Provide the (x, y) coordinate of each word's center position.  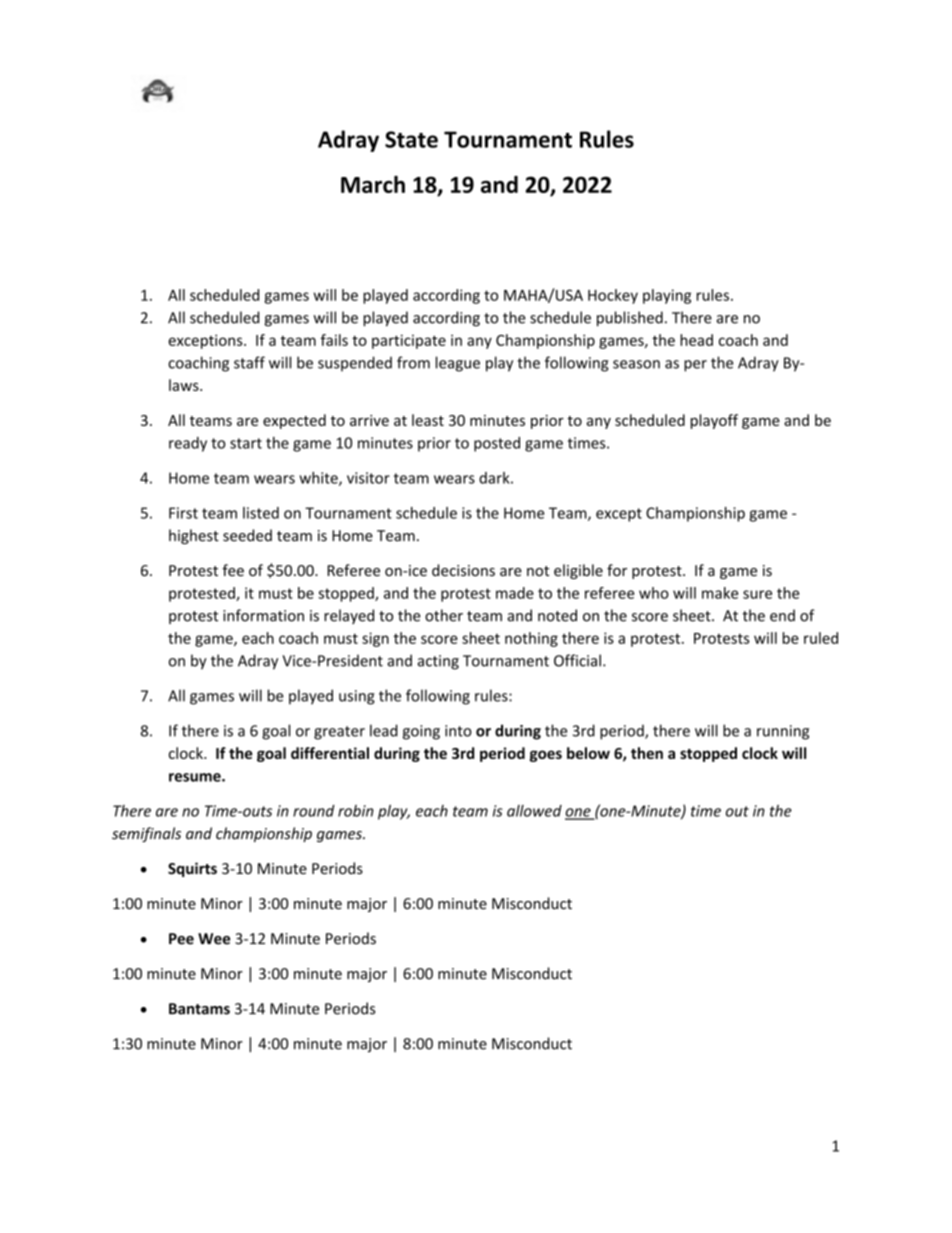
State (411, 139)
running (783, 732)
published (630, 319)
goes (546, 756)
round (314, 811)
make (720, 593)
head (696, 340)
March (373, 184)
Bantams (199, 1009)
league (458, 364)
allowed (534, 811)
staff (249, 362)
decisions (463, 570)
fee (233, 570)
